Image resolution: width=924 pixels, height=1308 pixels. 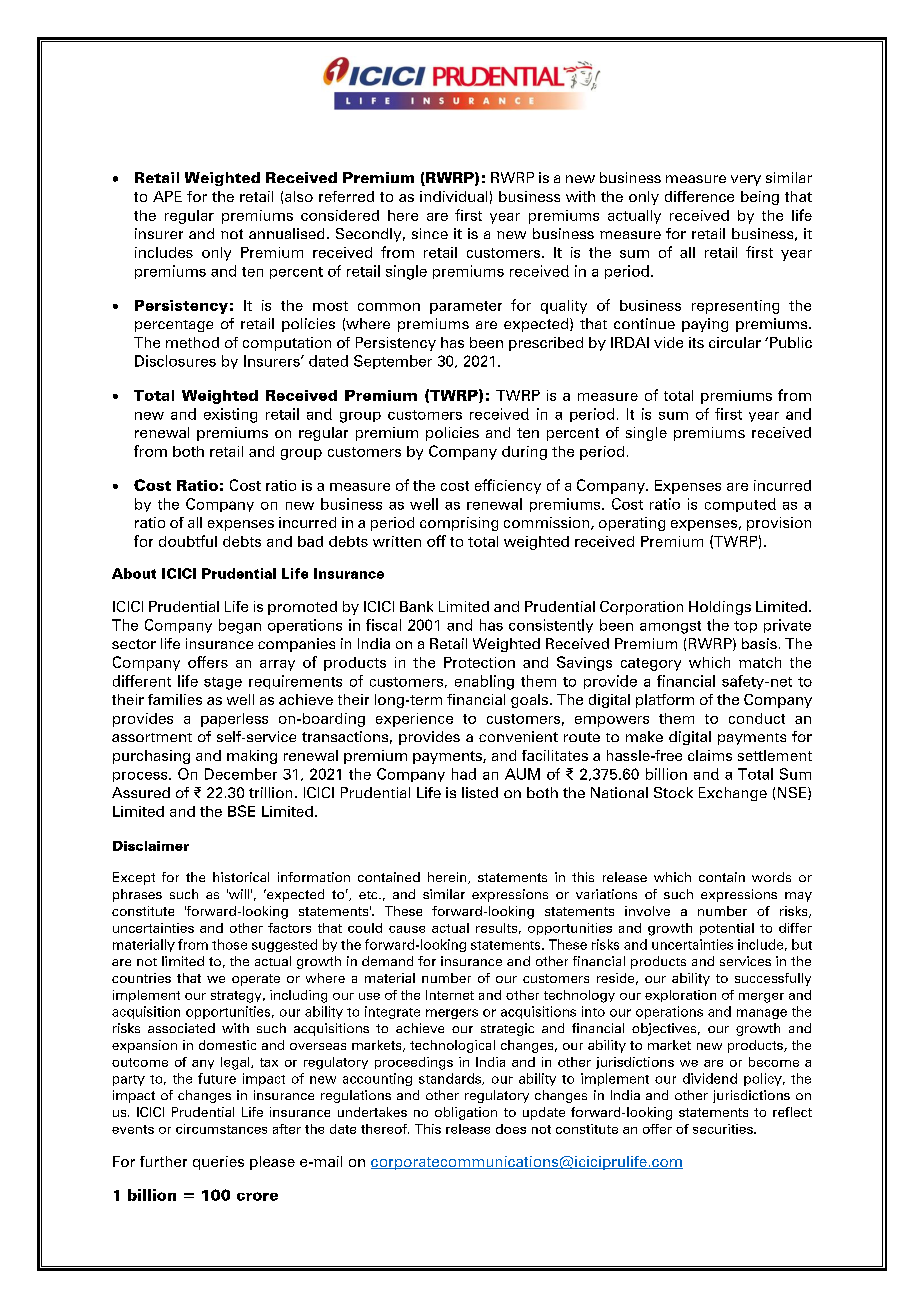 What do you see at coordinates (223, 683) in the screenshot?
I see `stage` at bounding box center [223, 683].
